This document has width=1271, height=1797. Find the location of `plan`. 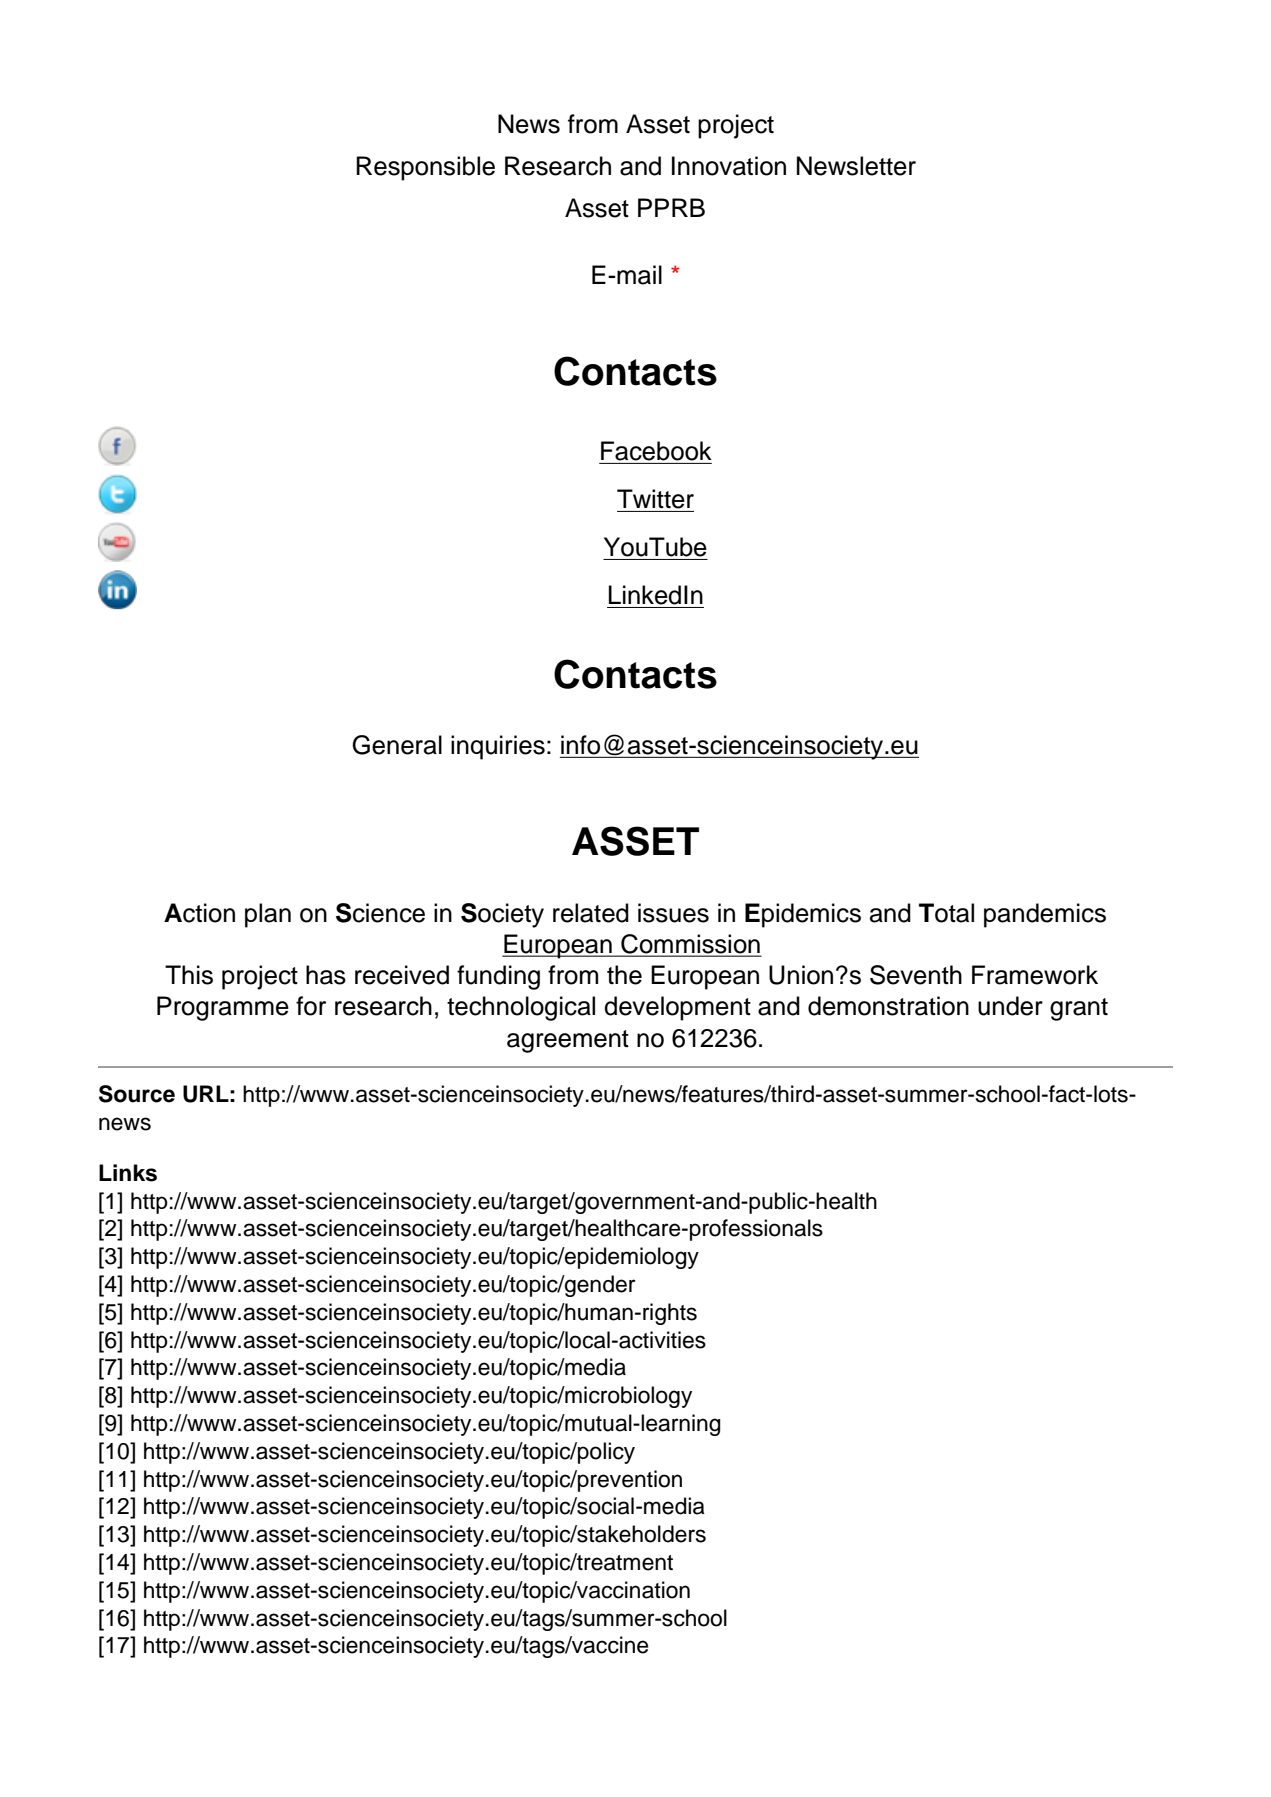

plan is located at coordinates (268, 915).
